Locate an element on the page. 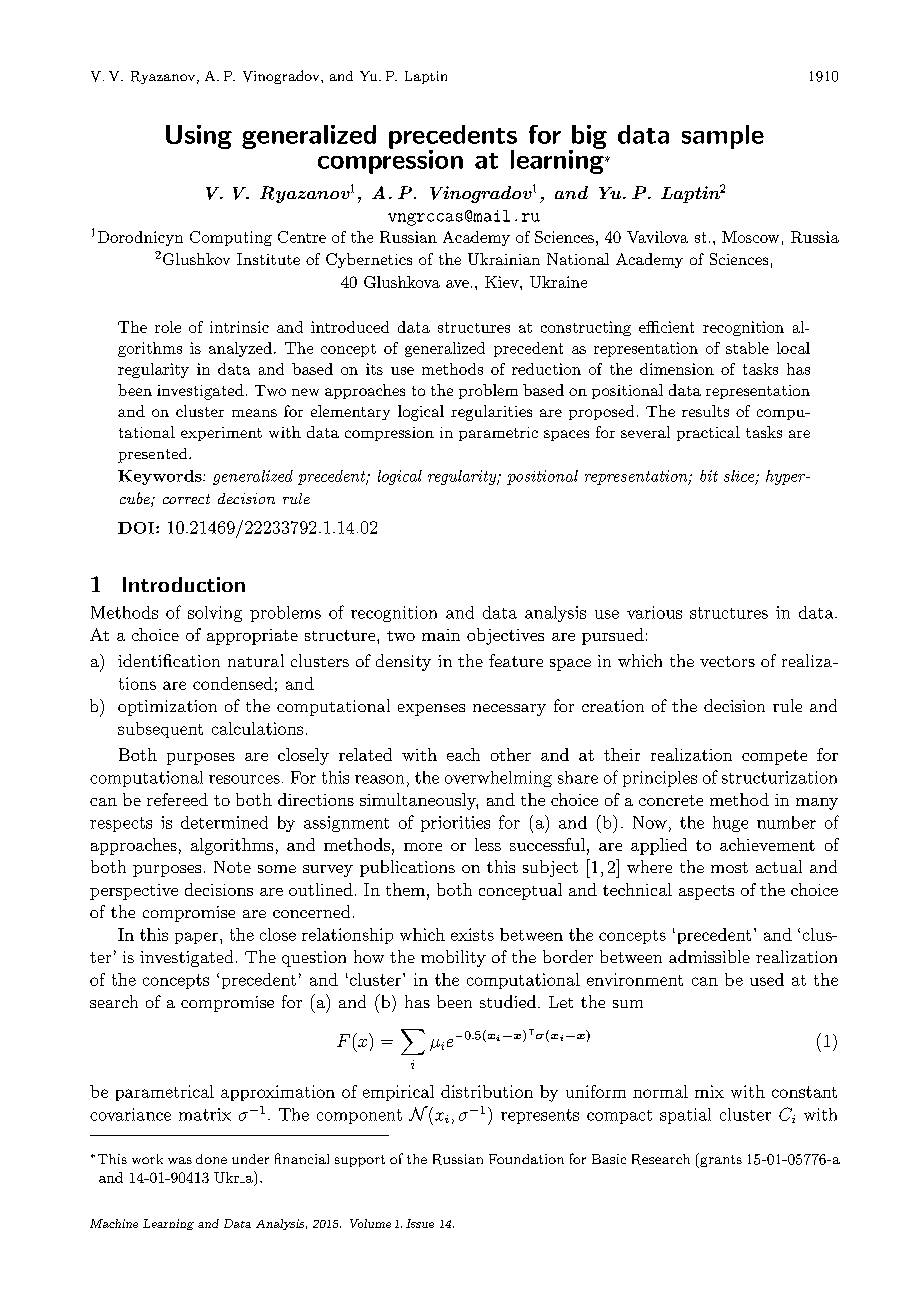  done is located at coordinates (211, 1159).
